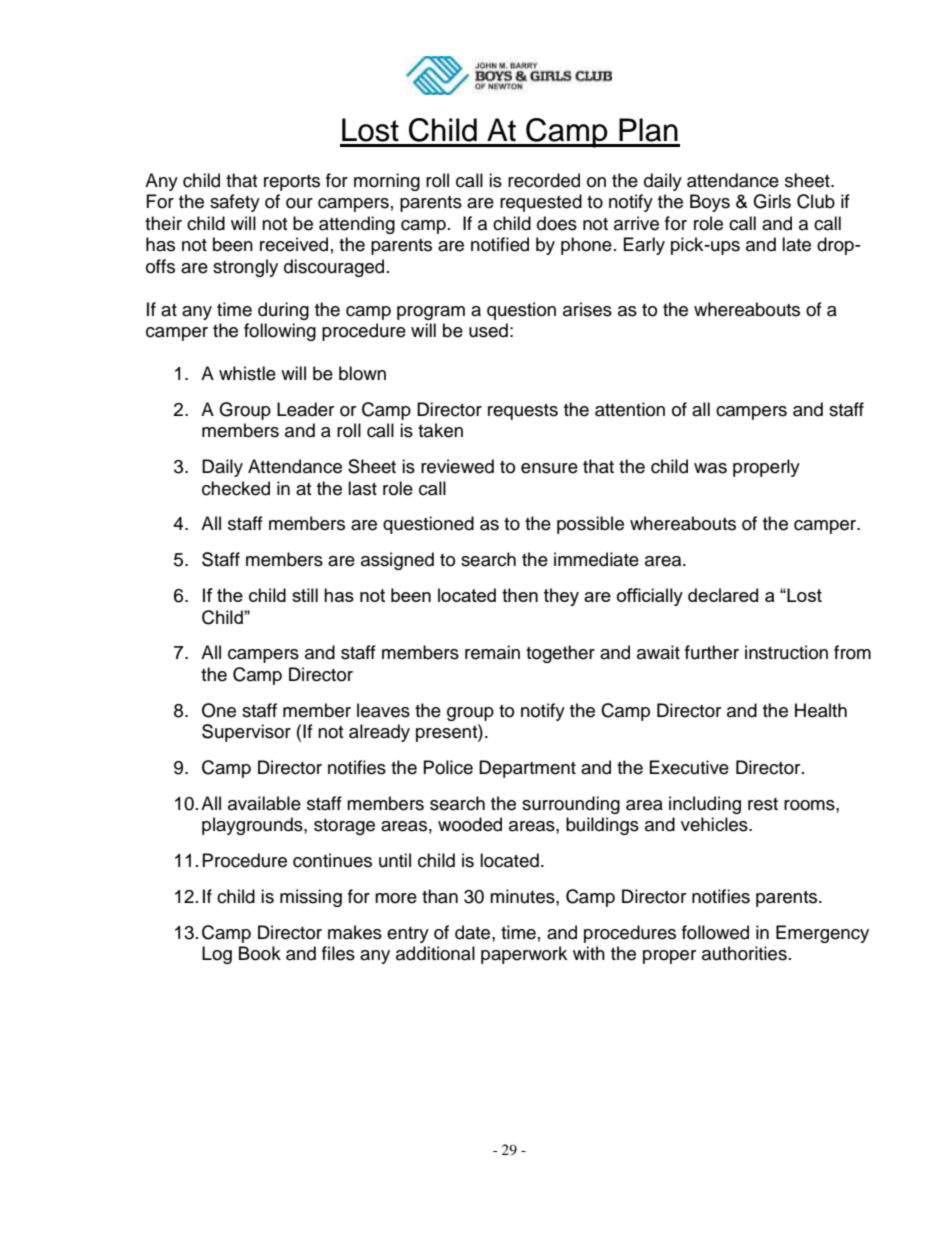 This screenshot has width=952, height=1233. What do you see at coordinates (246, 733) in the screenshot?
I see `Supervisor` at bounding box center [246, 733].
